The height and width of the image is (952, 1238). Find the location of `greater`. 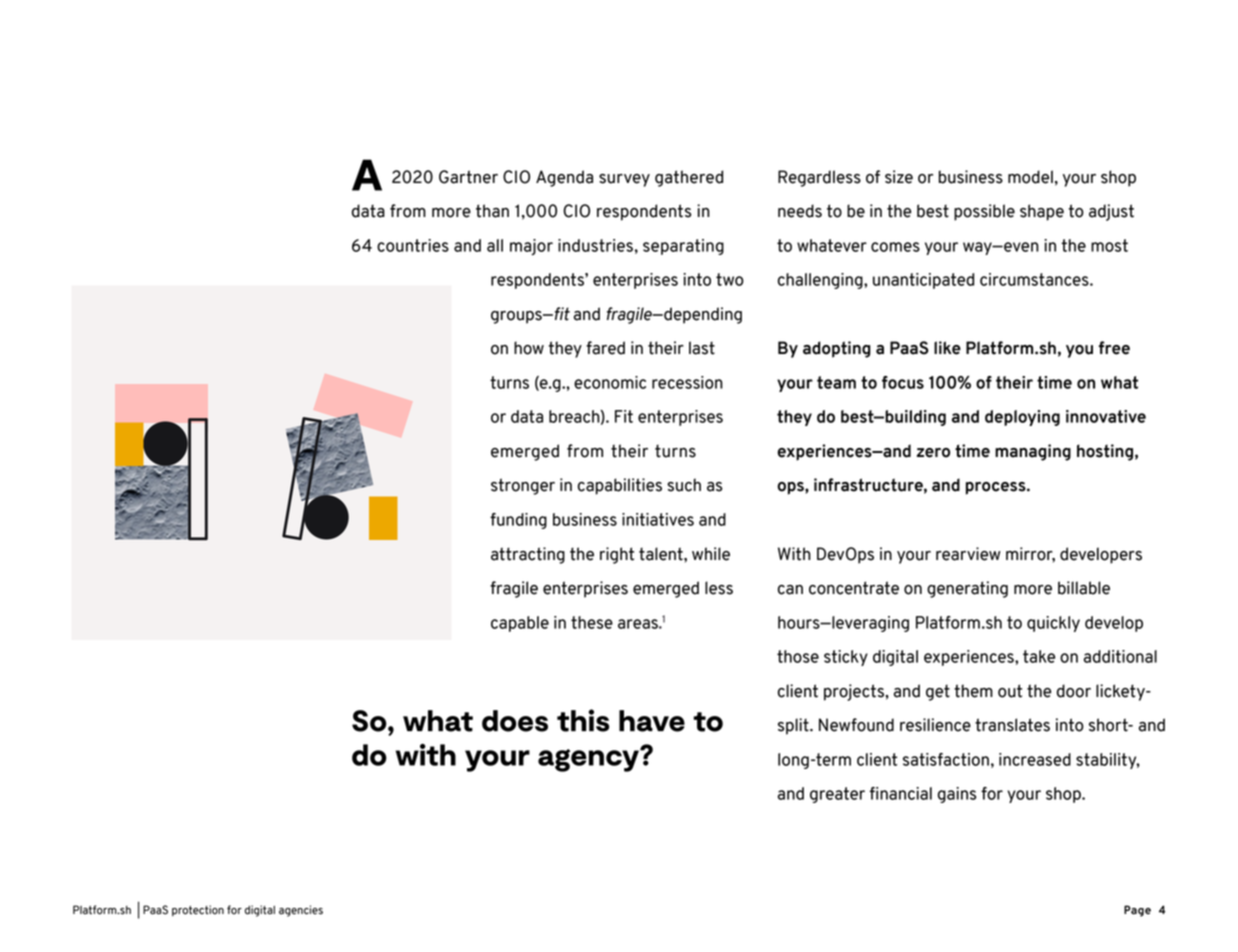

greater is located at coordinates (837, 795).
